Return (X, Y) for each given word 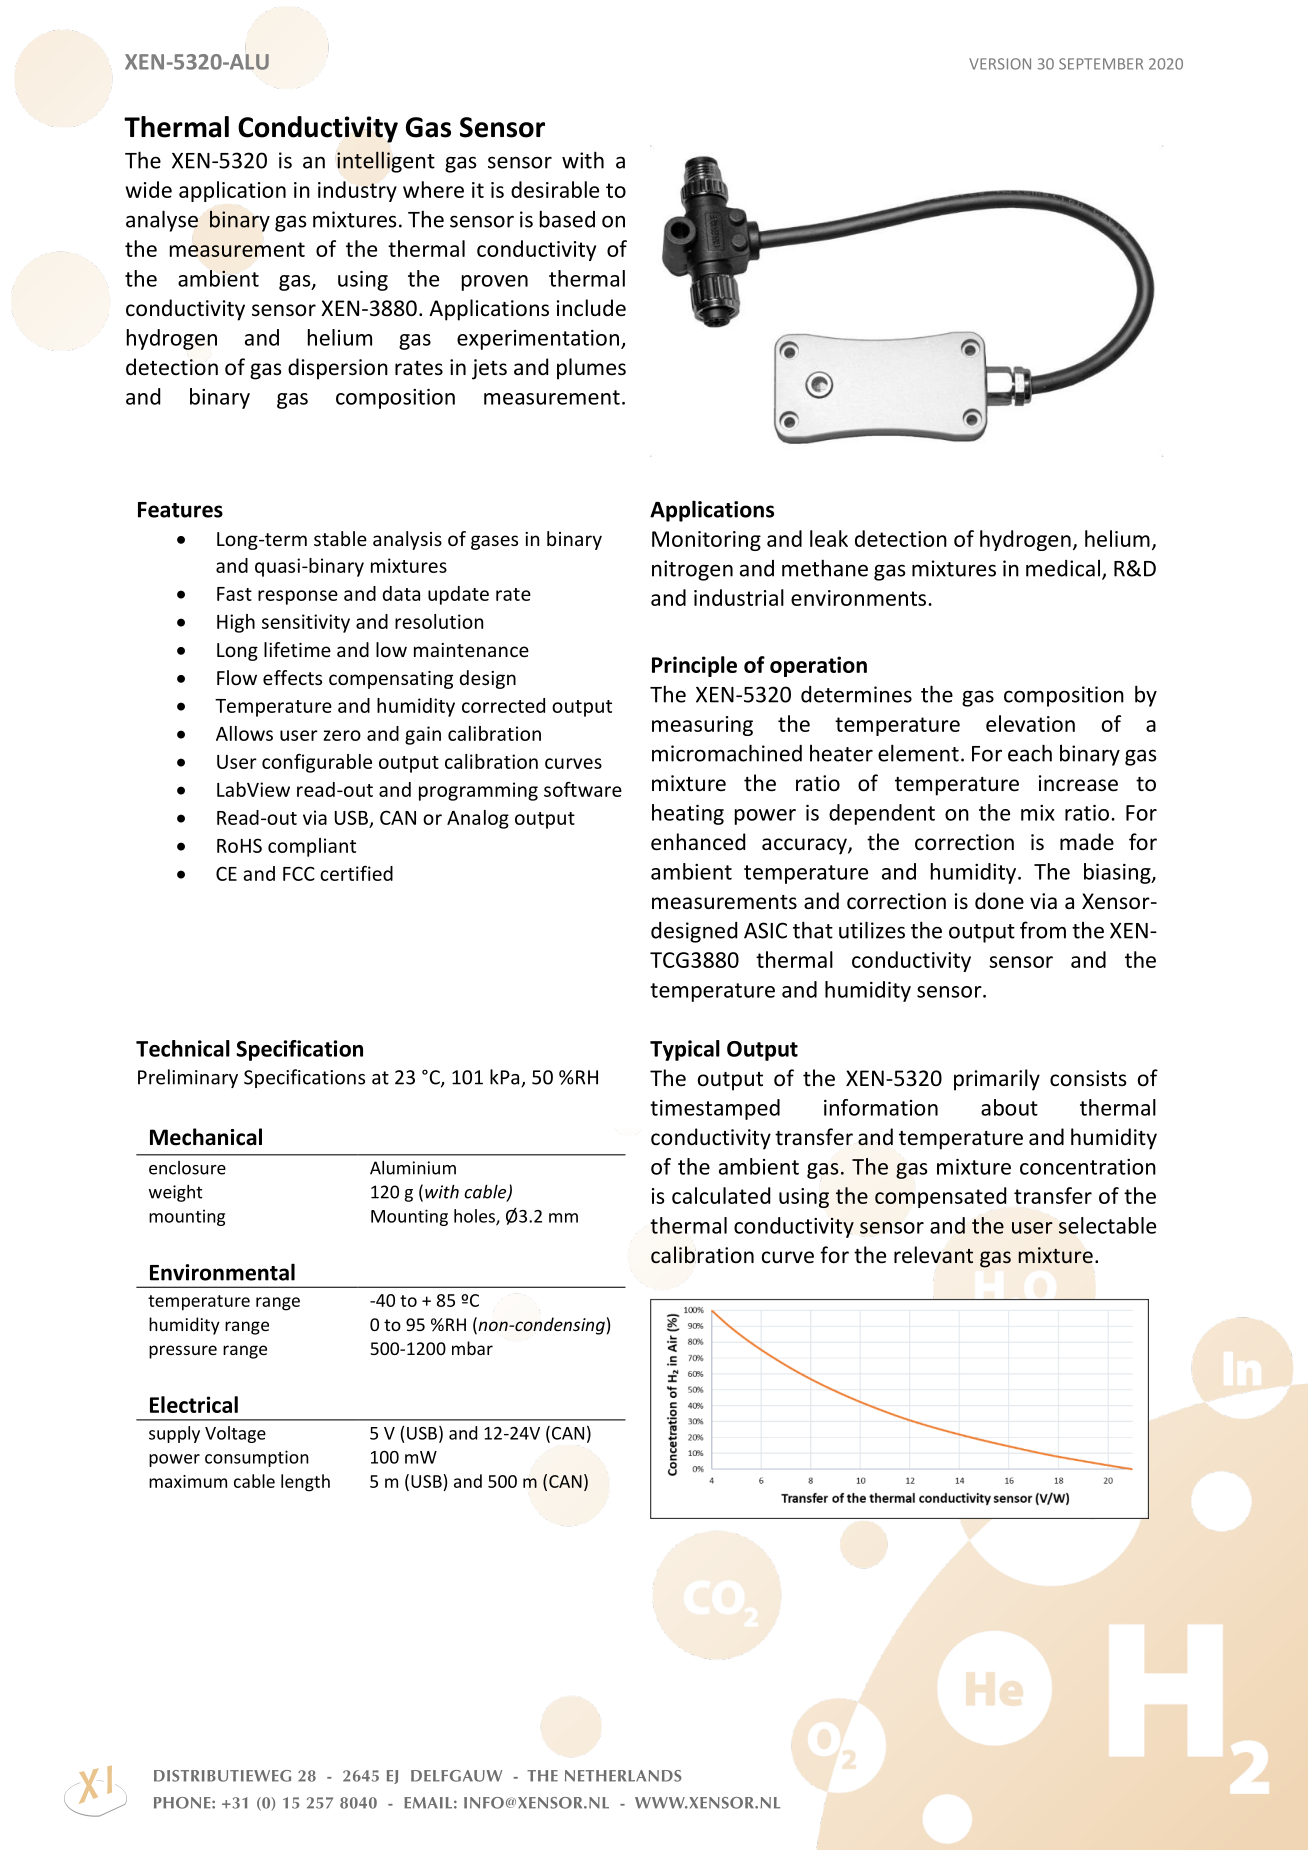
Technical (183, 1048)
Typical (685, 1050)
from (1043, 930)
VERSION (1000, 64)
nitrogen (692, 570)
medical (1064, 569)
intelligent (386, 162)
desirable (555, 189)
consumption (257, 1458)
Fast (234, 594)
